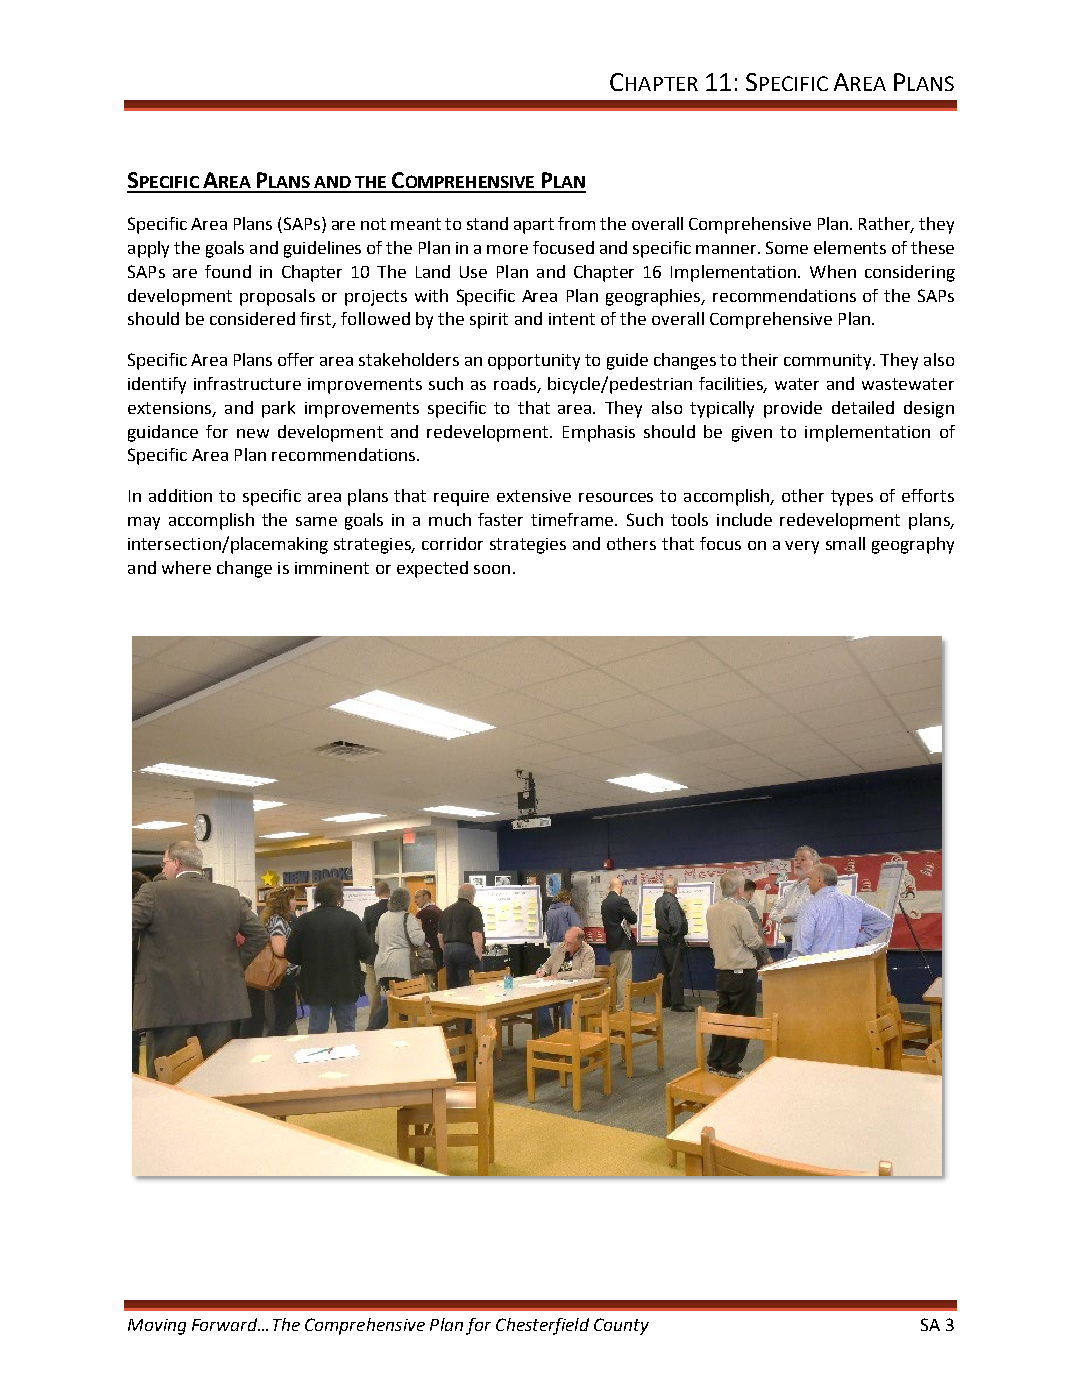  Describe the element at coordinates (507, 249) in the document. I see `more` at that location.
